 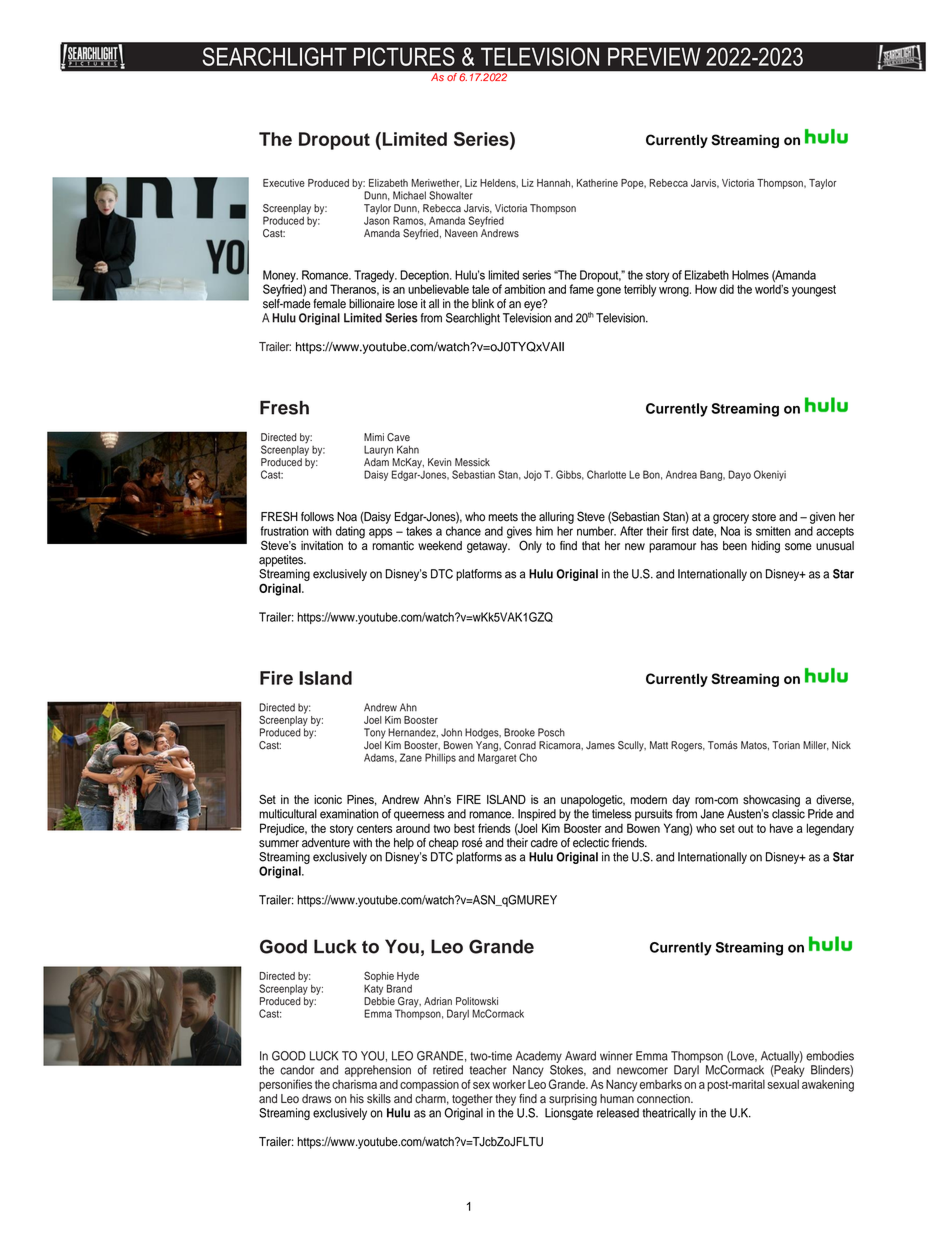 I want to click on Holmes, so click(x=750, y=275).
